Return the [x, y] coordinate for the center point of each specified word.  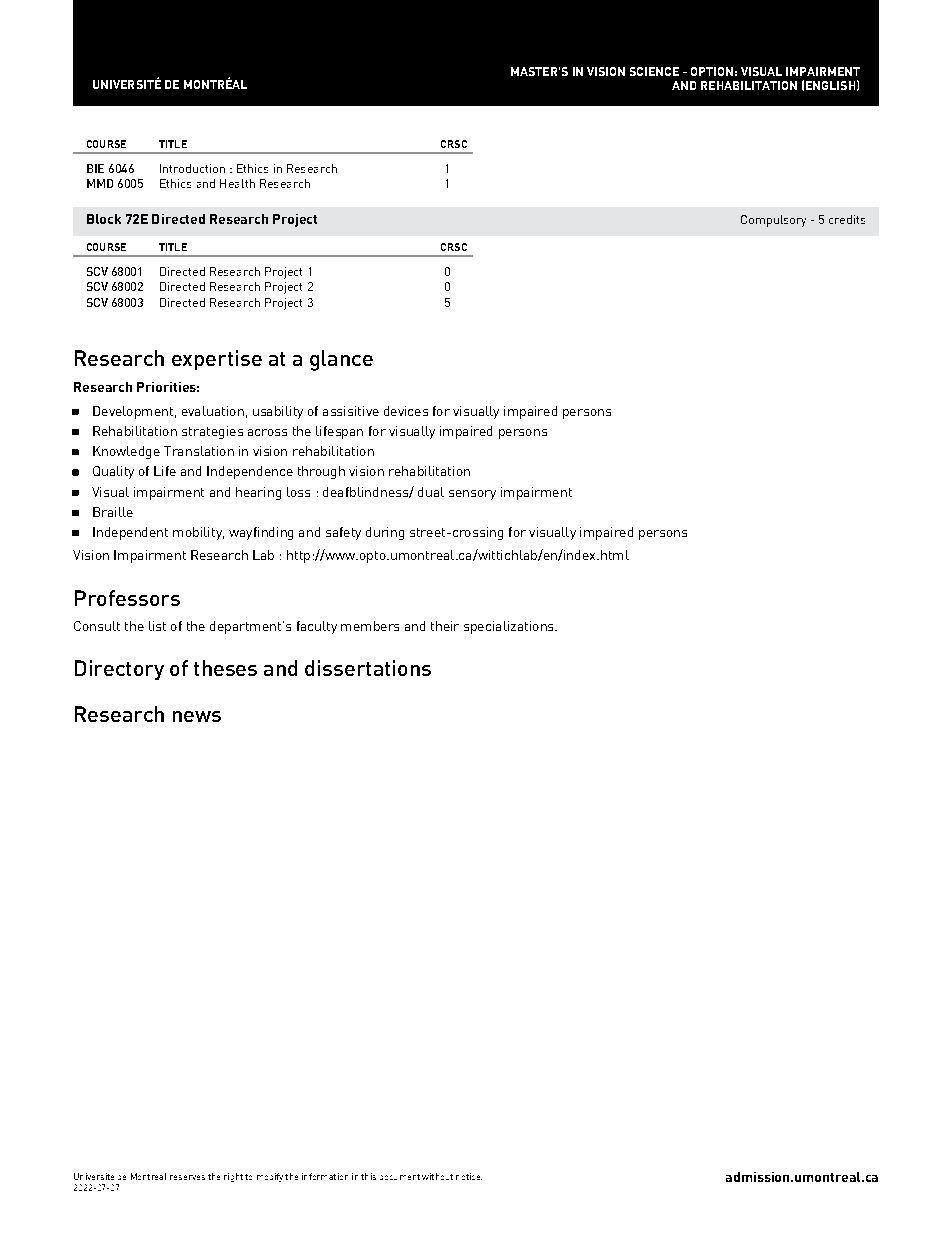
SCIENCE [654, 71]
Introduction [192, 168]
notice [469, 1176]
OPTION [712, 71]
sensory [472, 495]
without [437, 1176]
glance [341, 360]
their [445, 626]
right [233, 1177]
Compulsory [773, 221]
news [197, 716]
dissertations [368, 668]
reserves [187, 1177]
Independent [130, 533]
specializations [510, 627]
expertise [217, 360]
